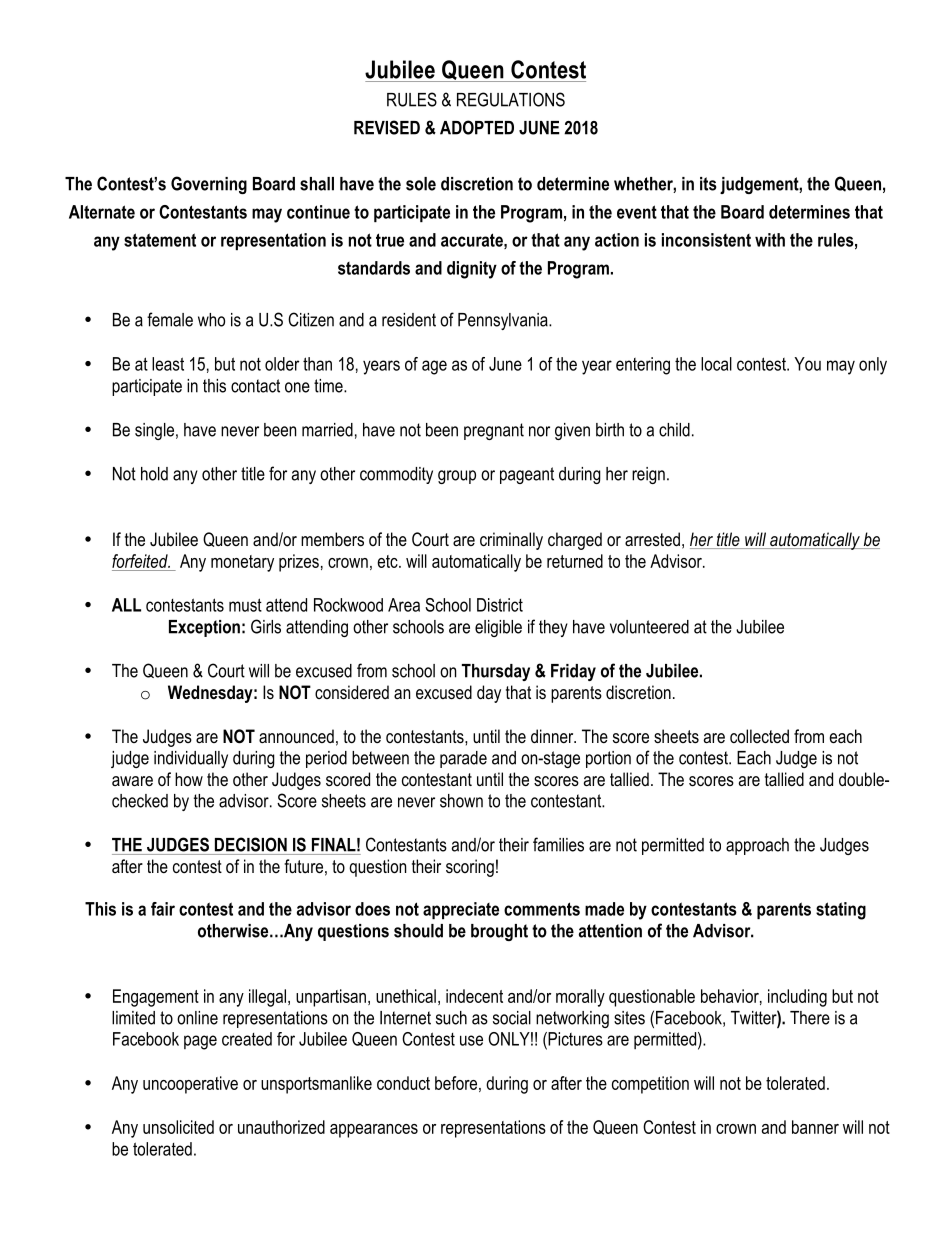  Describe the element at coordinates (209, 185) in the screenshot. I see `Governing` at that location.
